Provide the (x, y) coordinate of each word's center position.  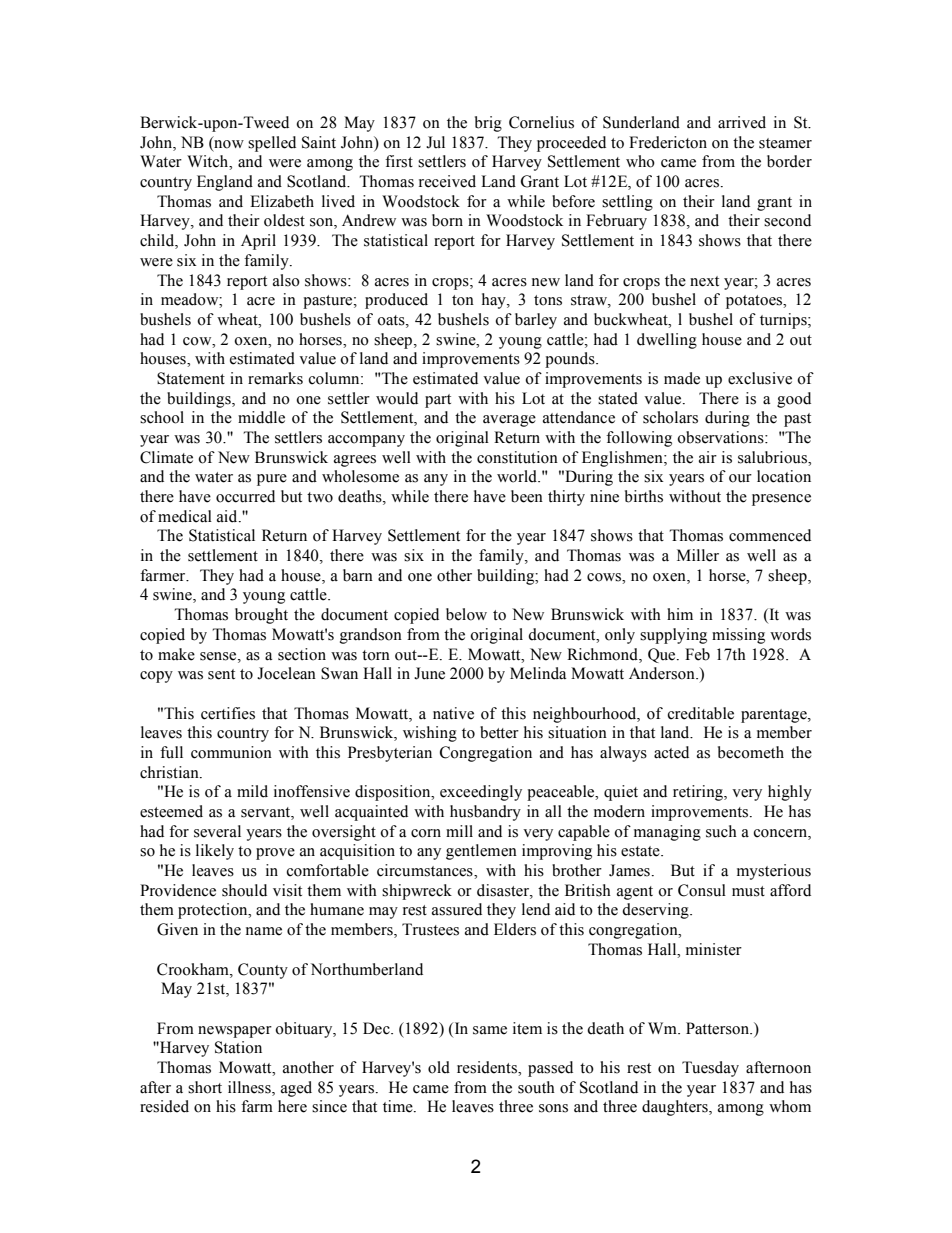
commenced (770, 535)
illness (250, 1087)
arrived (742, 122)
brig (488, 124)
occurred (245, 496)
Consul (702, 890)
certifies (228, 713)
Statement (191, 378)
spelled (272, 144)
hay (495, 301)
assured (457, 909)
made (682, 378)
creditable (701, 713)
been (527, 496)
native (453, 713)
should (244, 890)
